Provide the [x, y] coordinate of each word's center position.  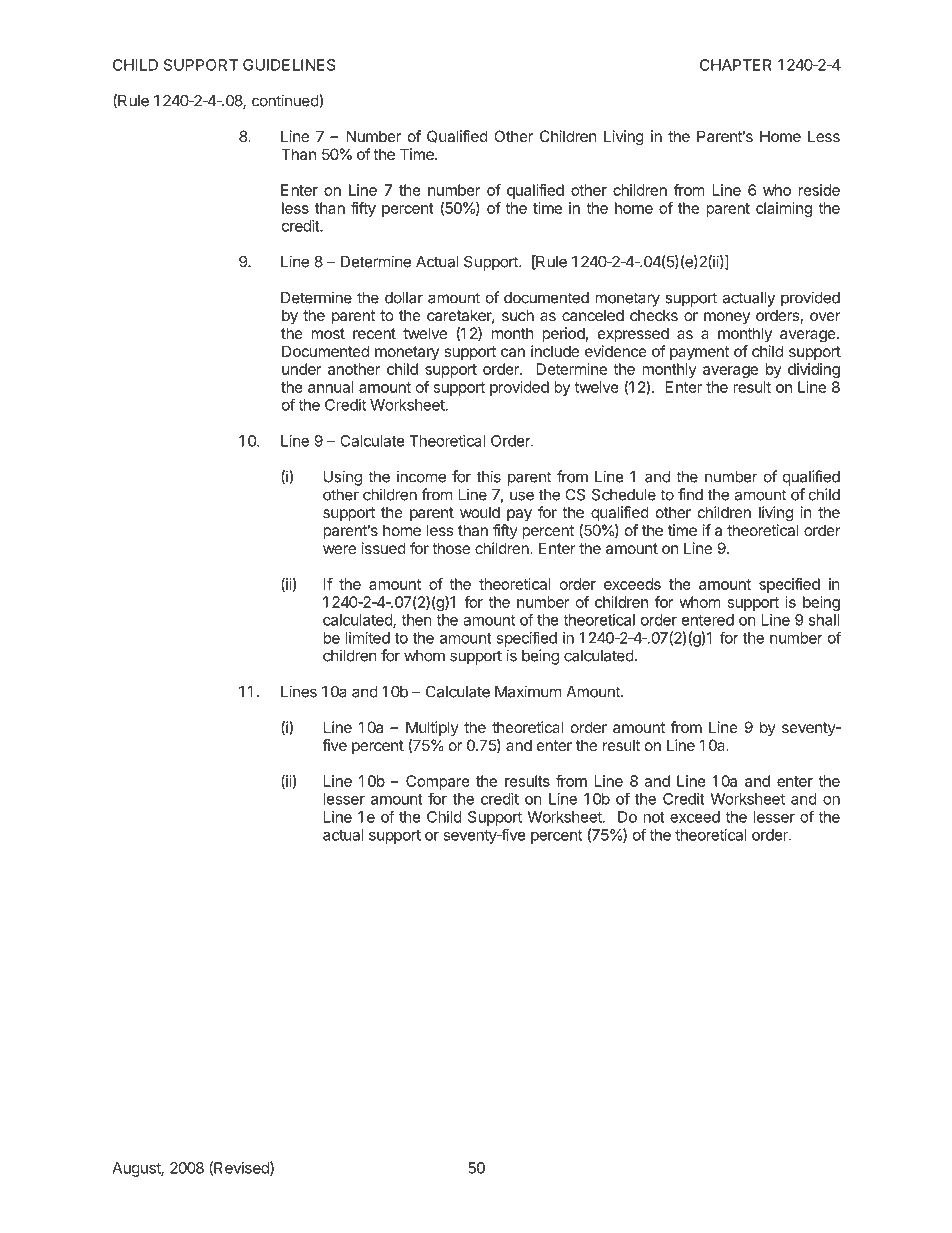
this [489, 476]
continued [286, 100]
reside [819, 190]
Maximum [528, 691]
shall [824, 620]
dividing [814, 370]
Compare [438, 782]
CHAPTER [736, 65]
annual [331, 387]
